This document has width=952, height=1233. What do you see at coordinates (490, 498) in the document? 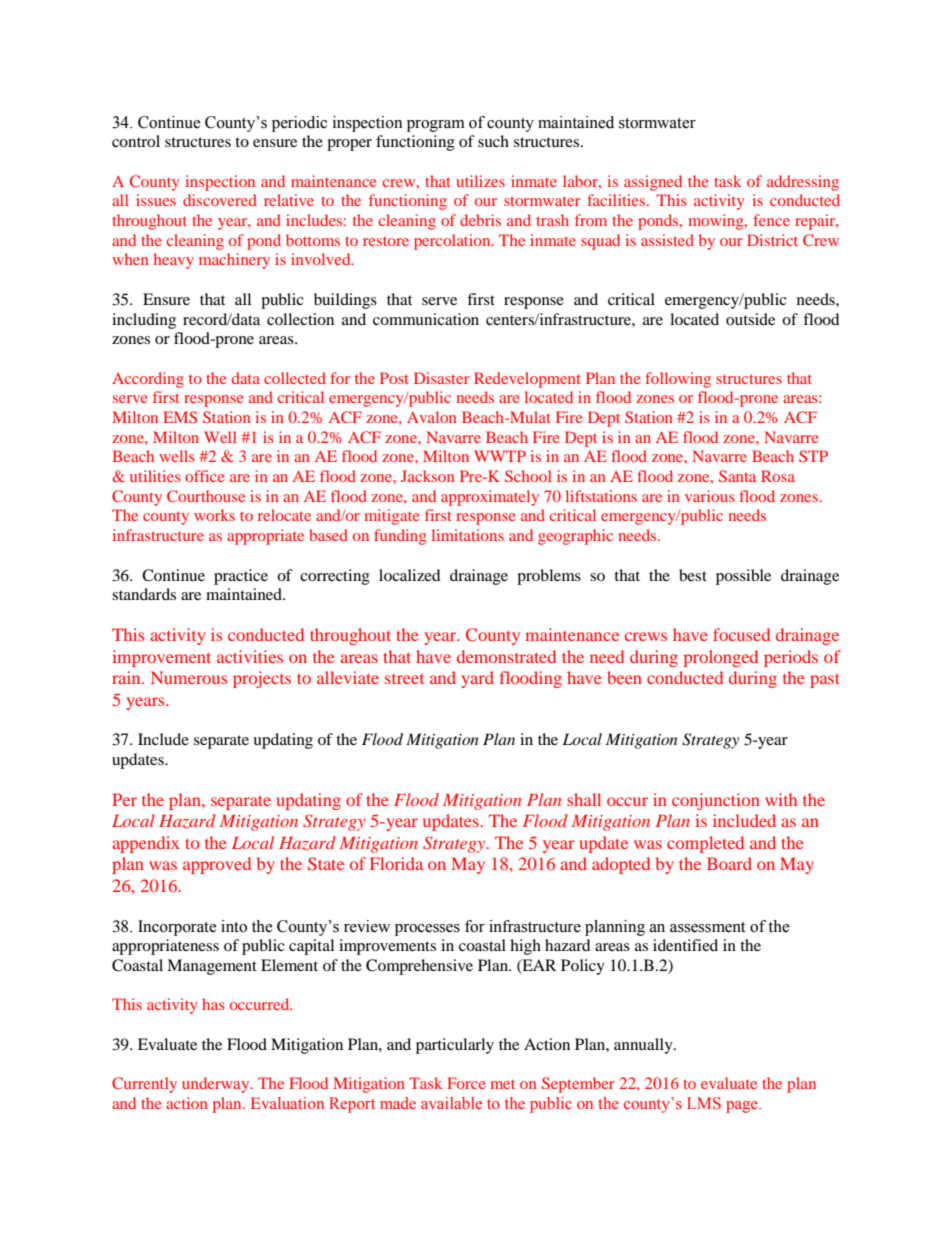
I see `approximately` at bounding box center [490, 498].
